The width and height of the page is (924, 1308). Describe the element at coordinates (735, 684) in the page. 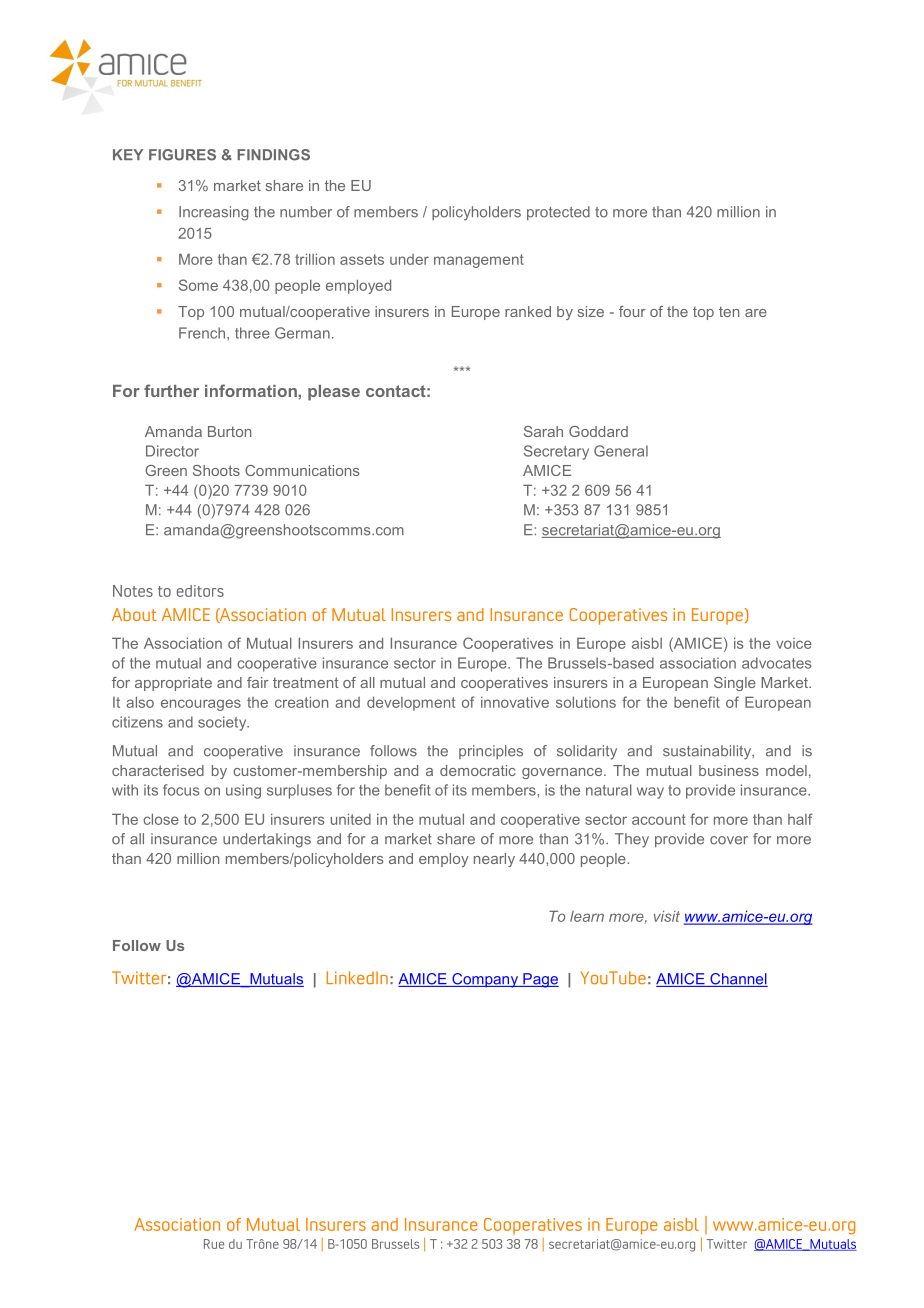

I see `Single` at that location.
